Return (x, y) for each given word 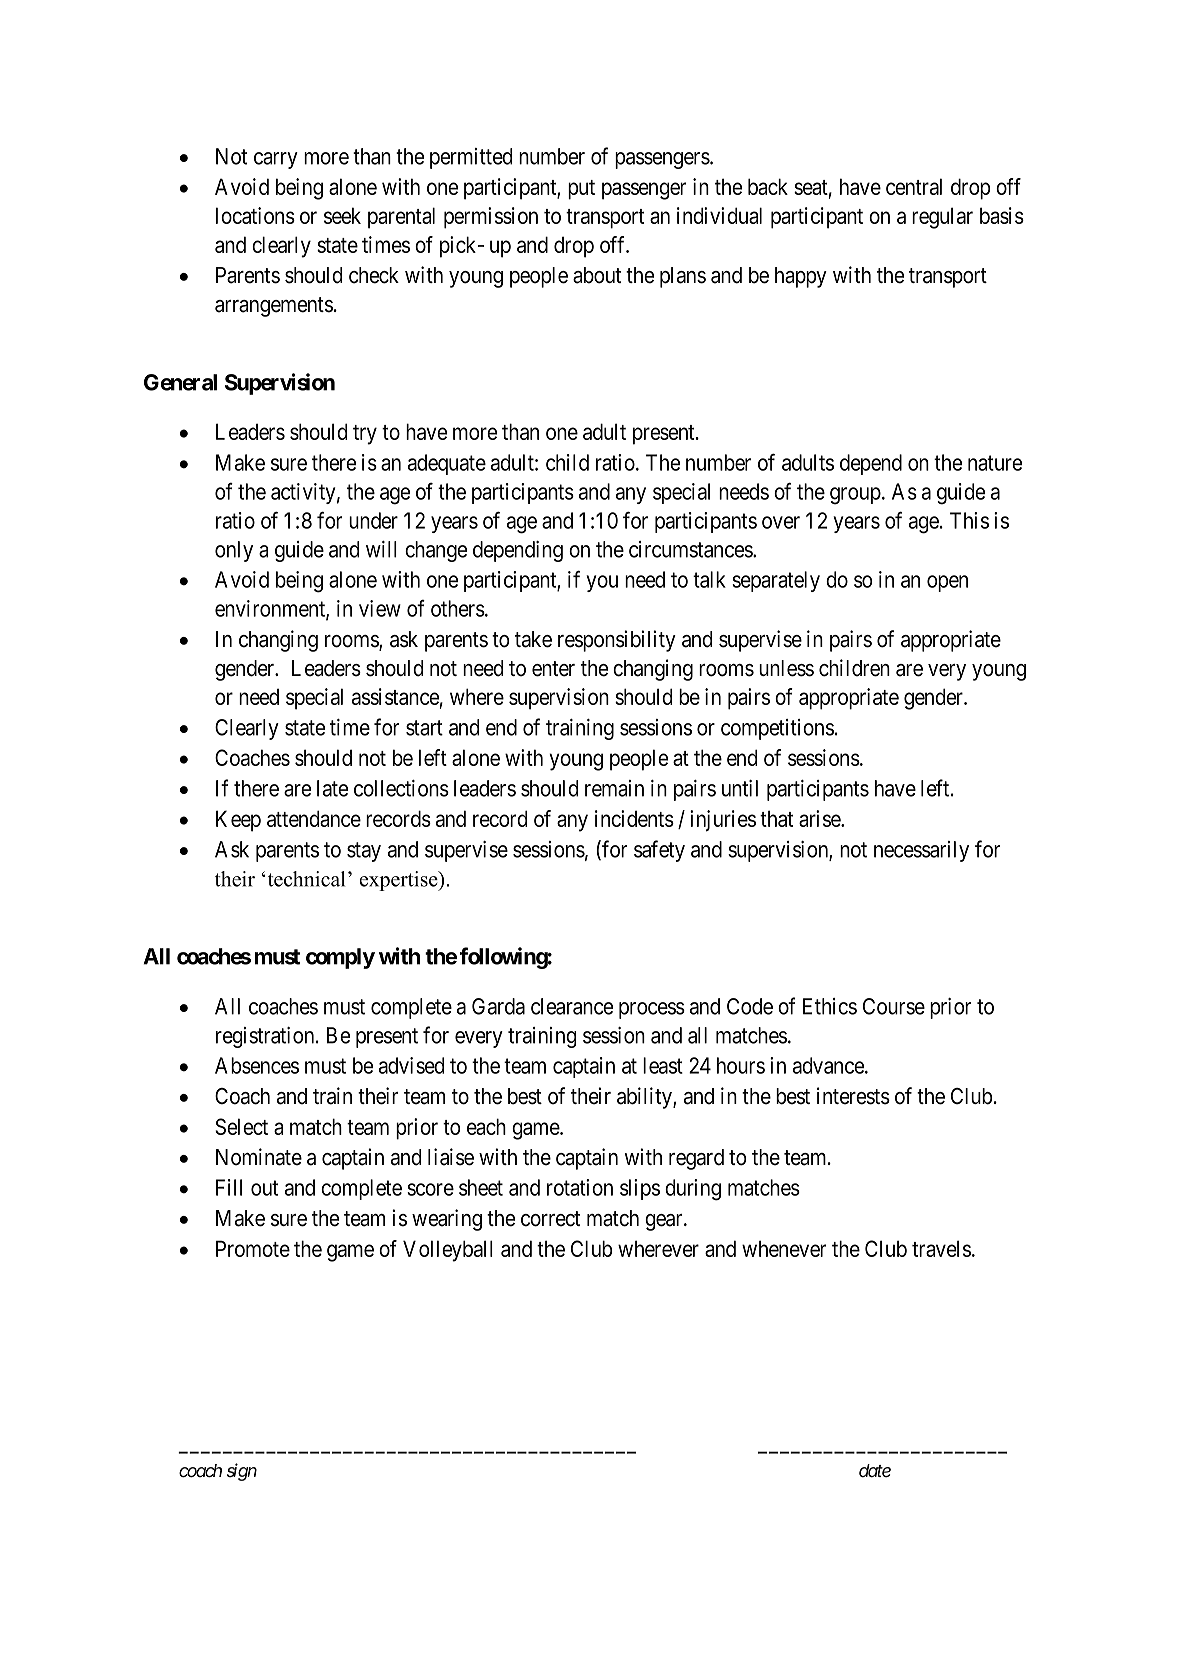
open (947, 583)
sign (242, 1472)
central (914, 186)
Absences (257, 1065)
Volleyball (448, 1251)
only (234, 551)
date (875, 1470)
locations (255, 215)
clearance (572, 1006)
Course (894, 1006)
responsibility (617, 641)
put (581, 190)
